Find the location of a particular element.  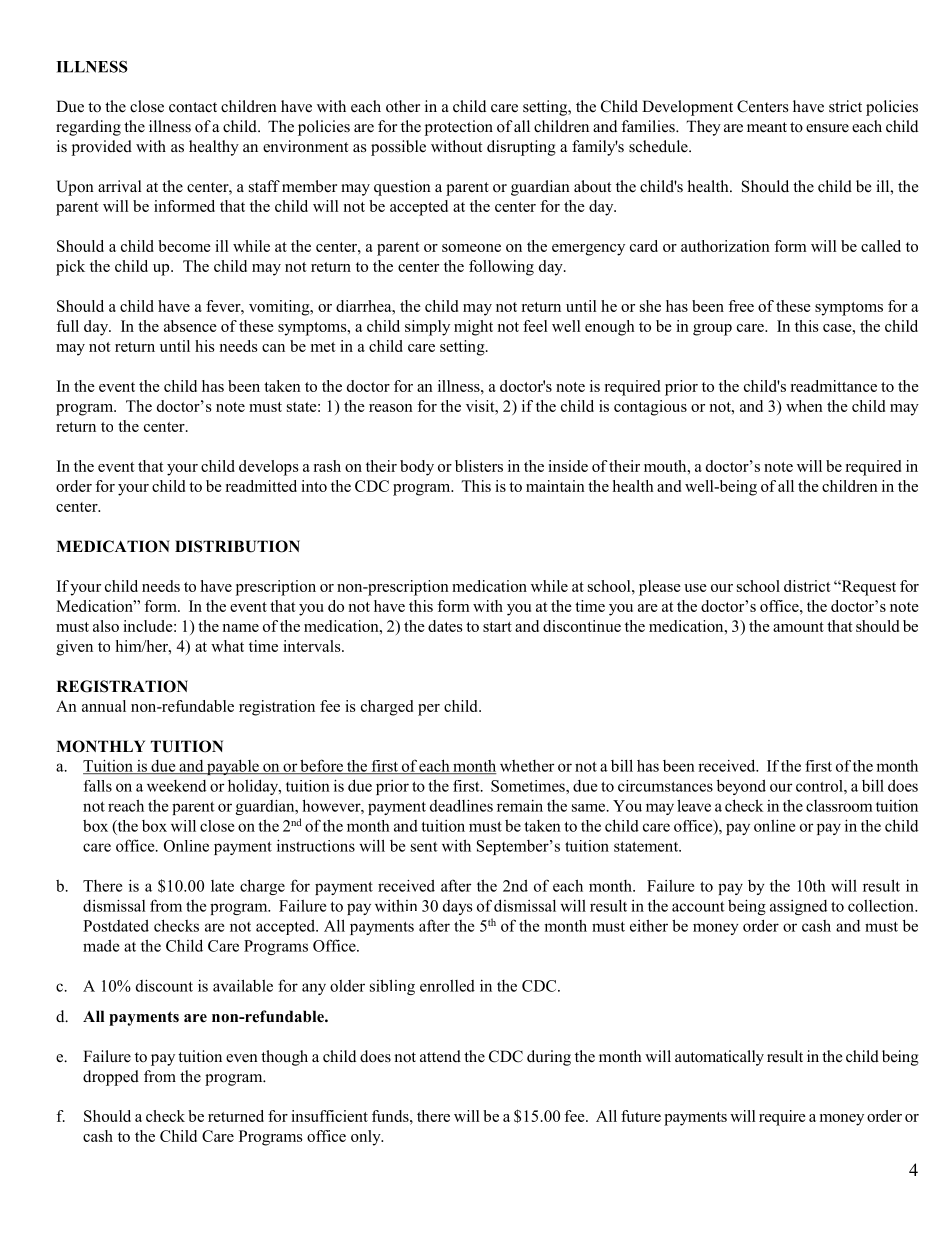

attend is located at coordinates (440, 1056).
